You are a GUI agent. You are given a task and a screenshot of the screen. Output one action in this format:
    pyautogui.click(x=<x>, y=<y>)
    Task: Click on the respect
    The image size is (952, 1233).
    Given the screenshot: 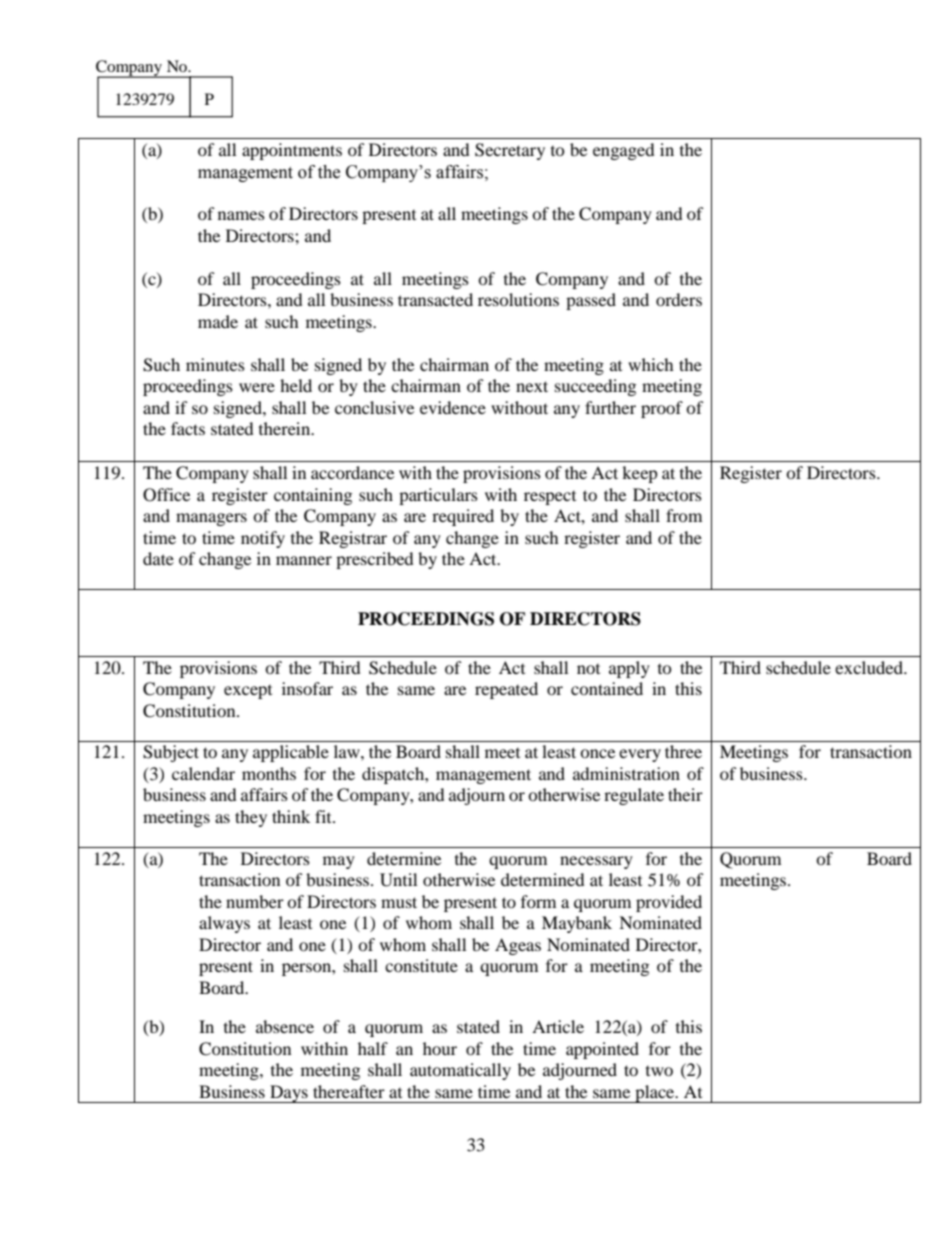 What is the action you would take?
    pyautogui.click(x=550, y=498)
